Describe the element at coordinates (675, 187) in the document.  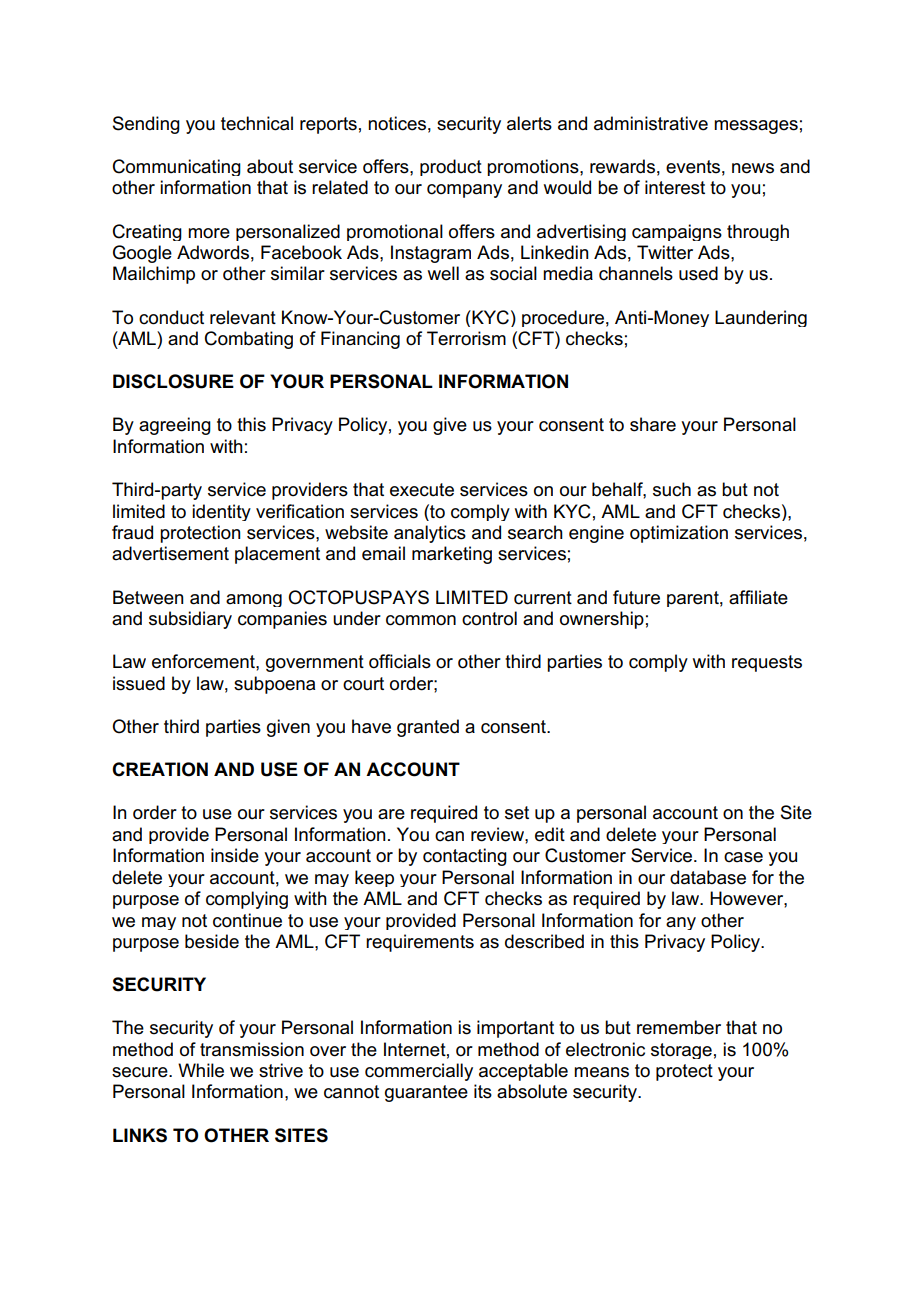
I see `interest` at that location.
